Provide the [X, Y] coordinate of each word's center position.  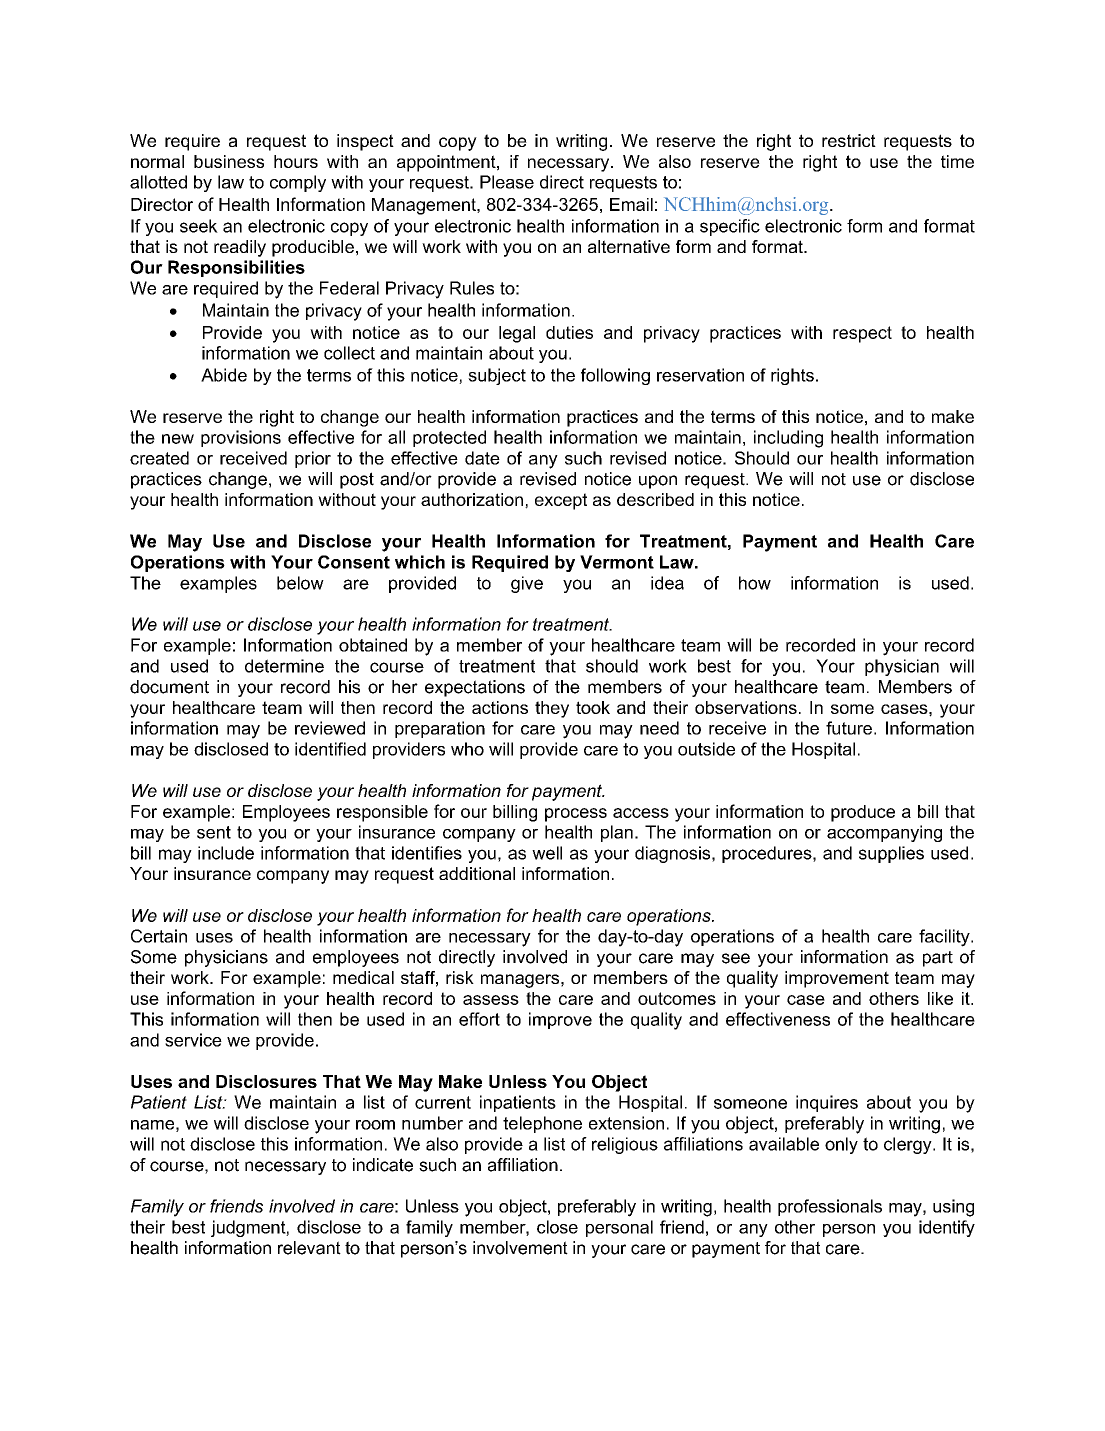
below [300, 583]
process [576, 815]
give [527, 584]
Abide [224, 375]
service [193, 1040]
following [615, 376]
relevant [309, 1248]
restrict [849, 140]
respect [862, 334]
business [229, 161]
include [226, 853]
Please [507, 182]
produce [863, 813]
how [755, 583]
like [940, 998]
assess [491, 1000]
